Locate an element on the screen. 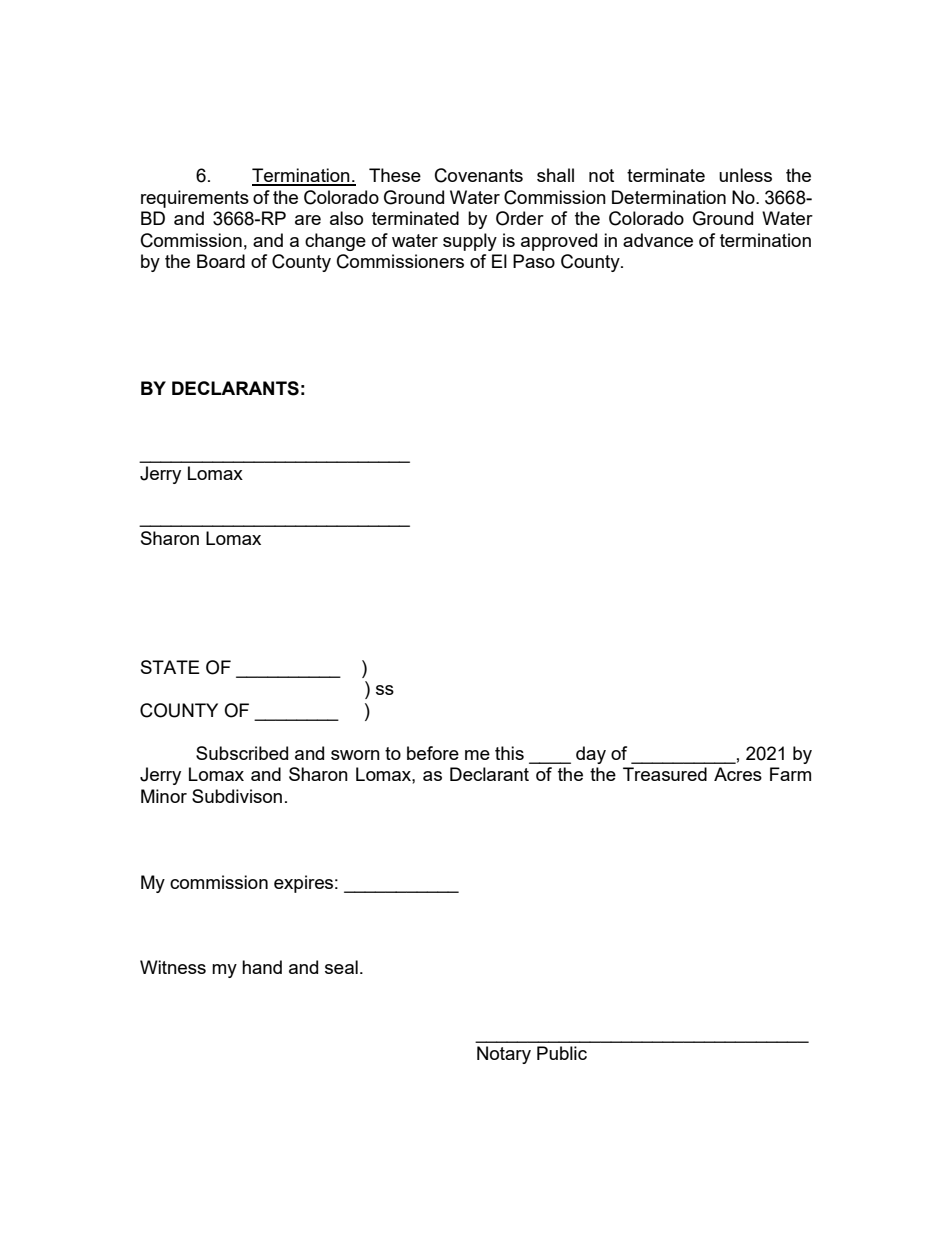  Subscribed is located at coordinates (242, 753).
